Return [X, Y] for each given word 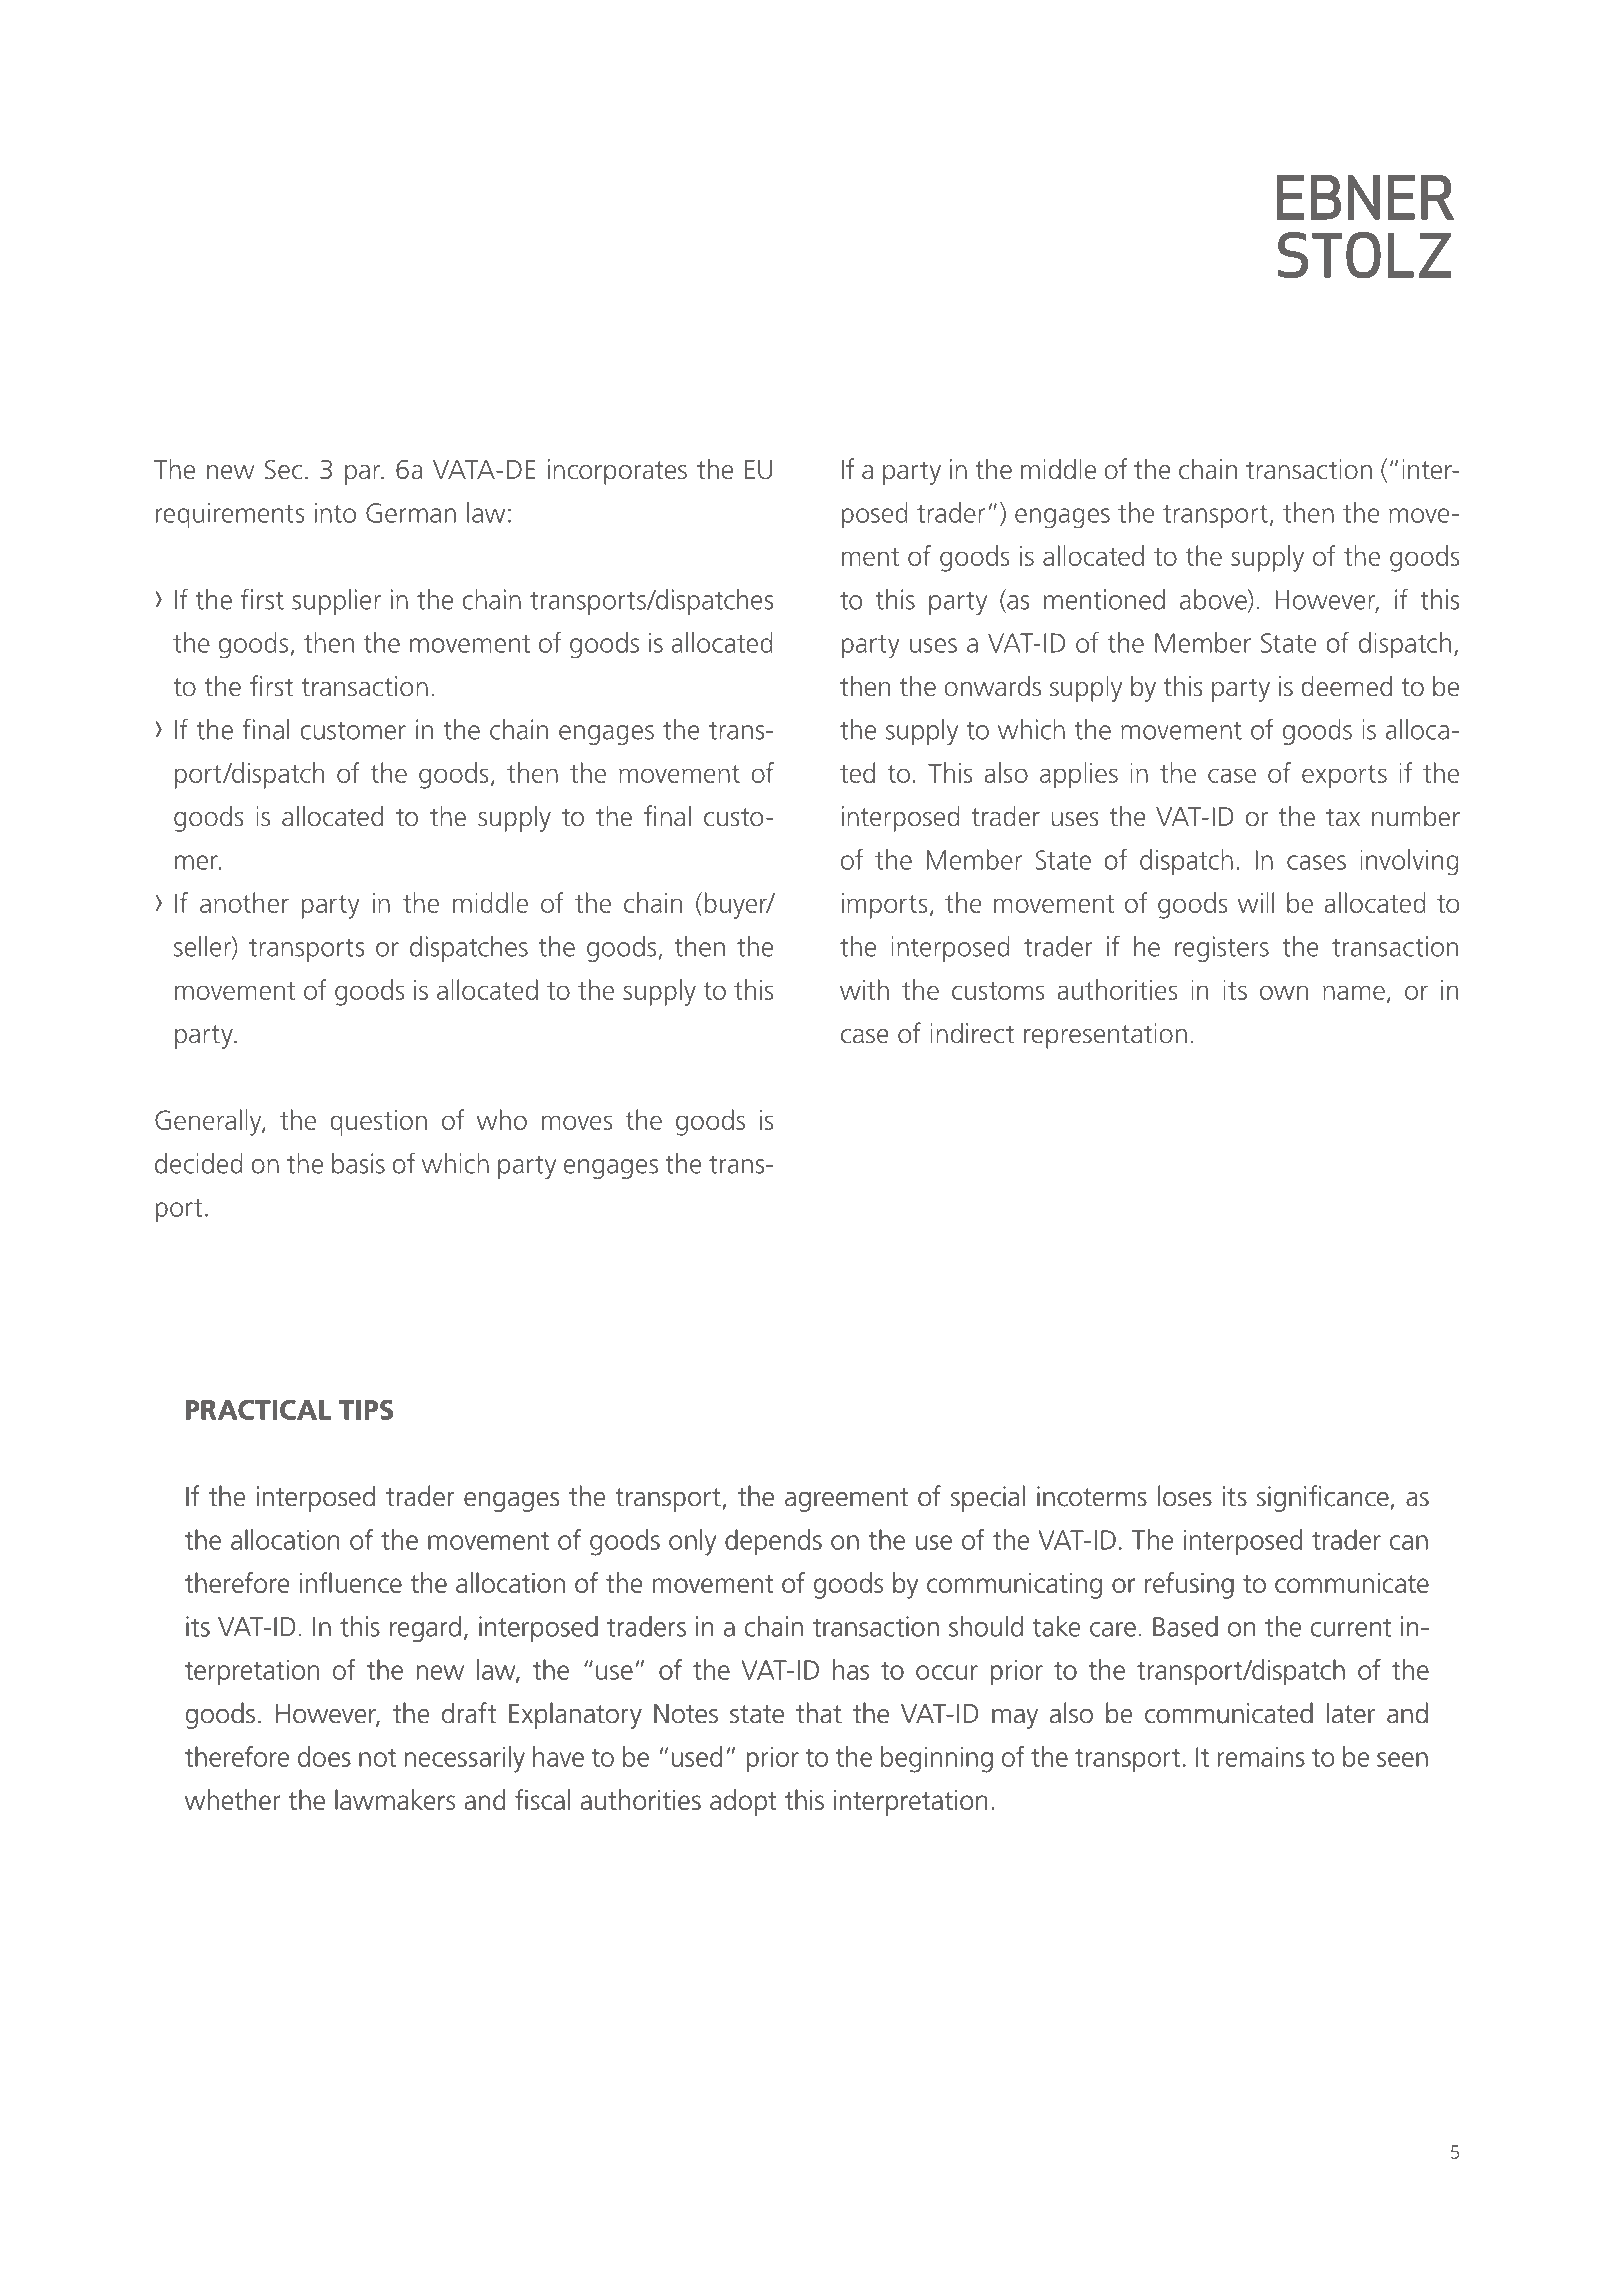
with [864, 989]
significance [1323, 1498]
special [988, 1498]
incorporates [617, 472]
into [335, 512]
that [819, 1712]
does [324, 1756]
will [1256, 902]
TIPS [366, 1410]
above [1214, 600]
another [244, 902]
